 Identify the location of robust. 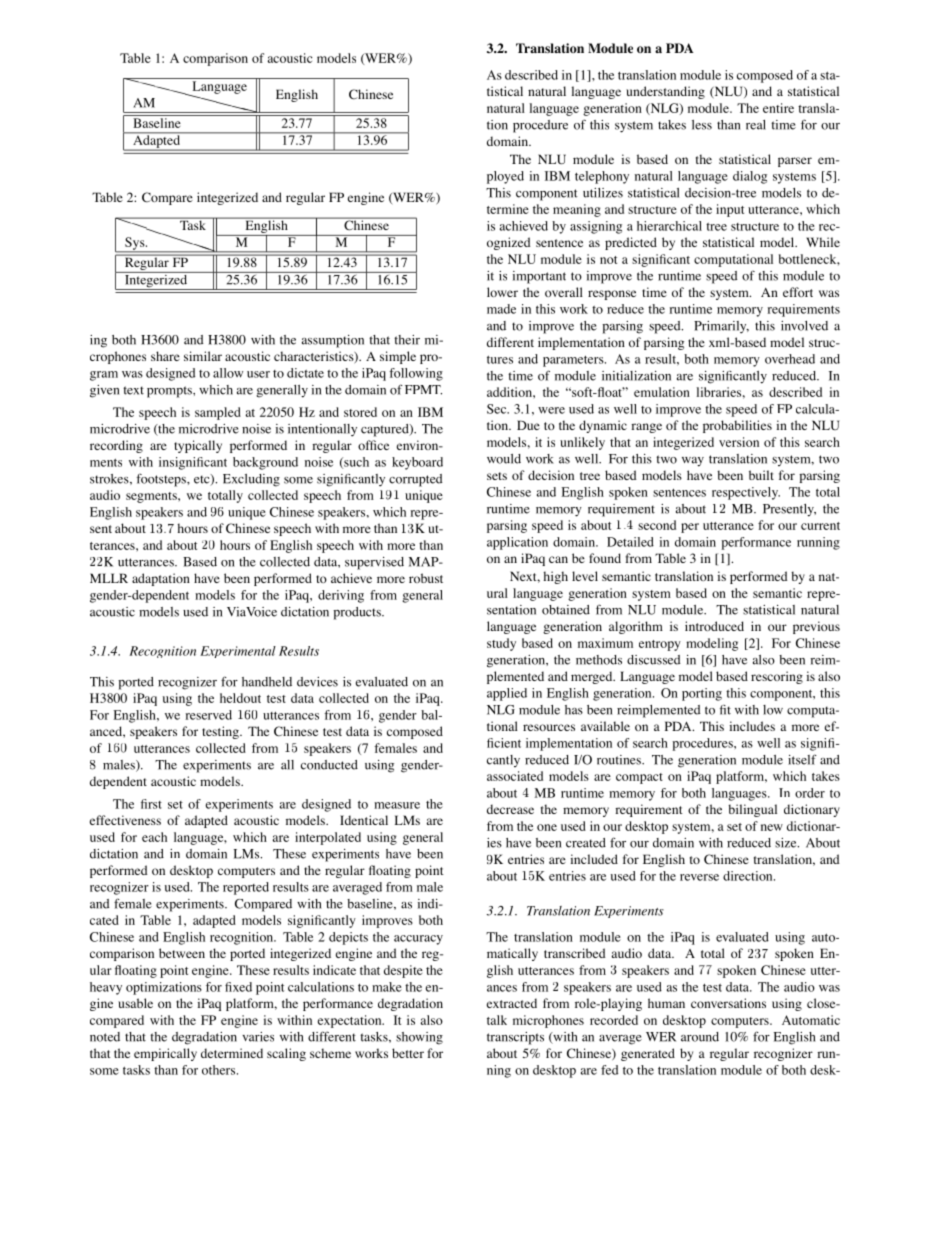
(426, 578).
